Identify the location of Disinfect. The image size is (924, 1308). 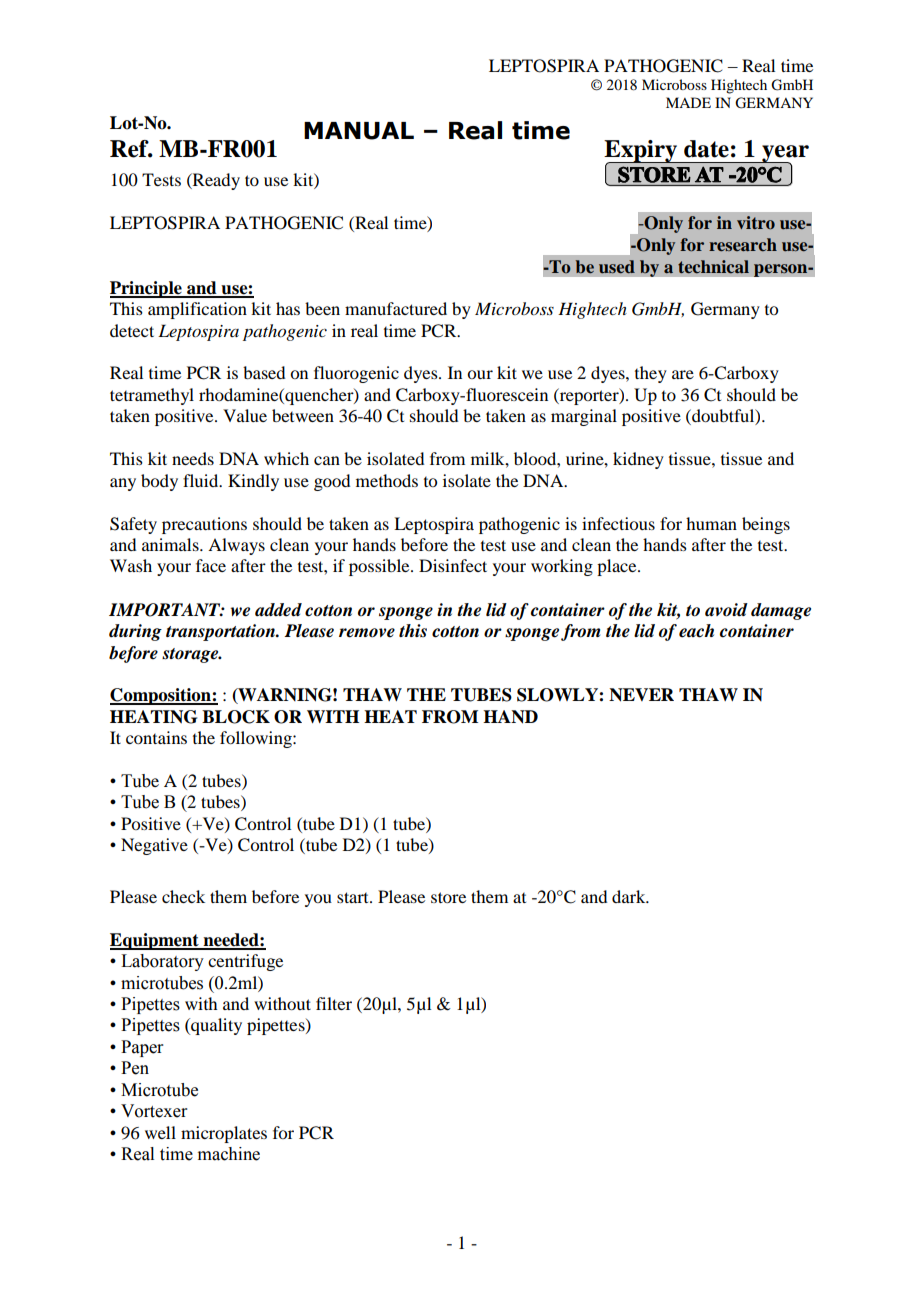
(453, 565).
